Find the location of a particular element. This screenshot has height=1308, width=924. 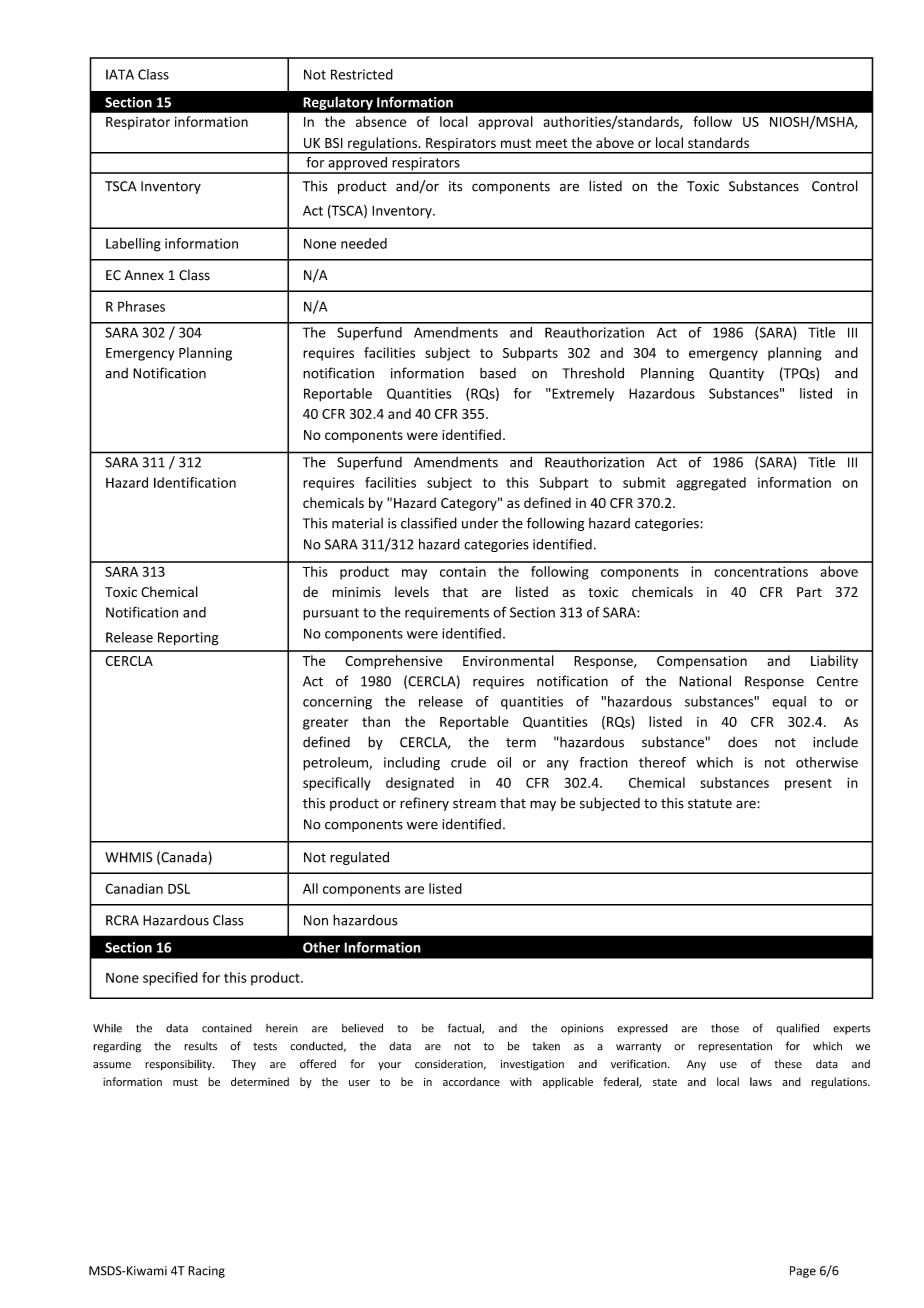

IATA is located at coordinates (120, 74).
